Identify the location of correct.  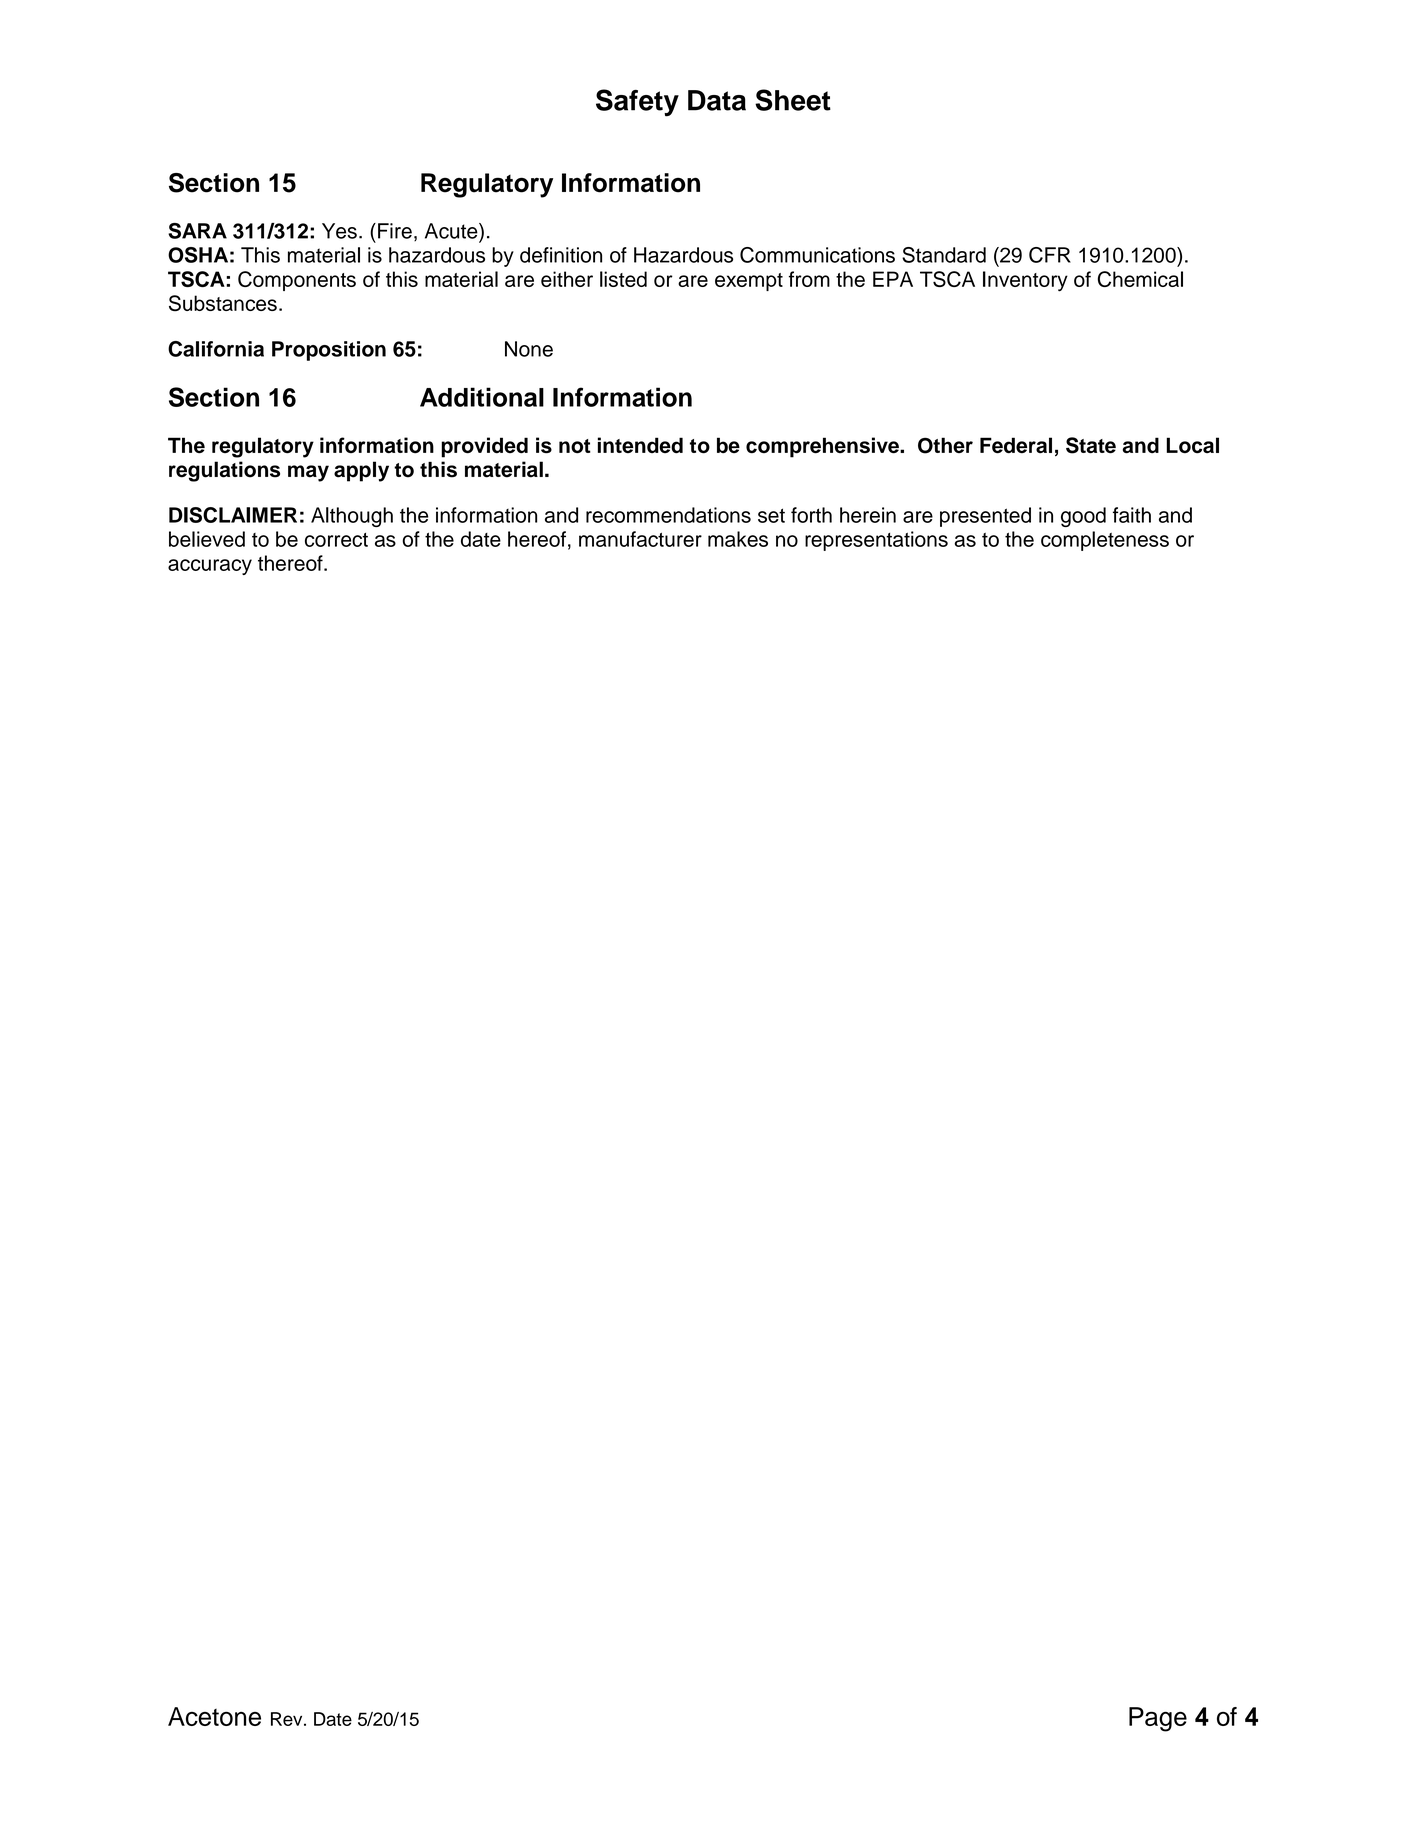
(336, 540).
